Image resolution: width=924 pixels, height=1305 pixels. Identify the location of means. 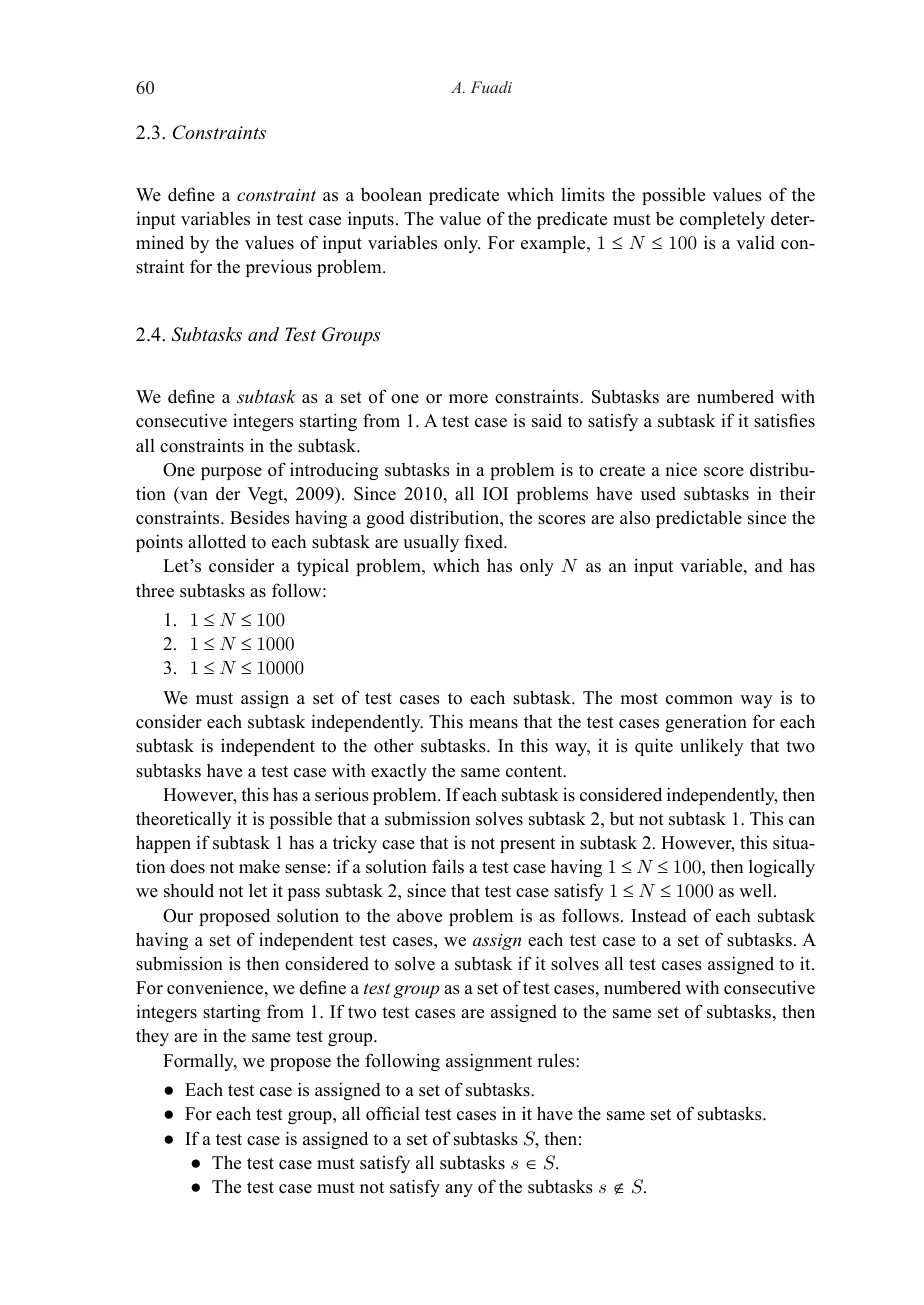
(493, 724).
